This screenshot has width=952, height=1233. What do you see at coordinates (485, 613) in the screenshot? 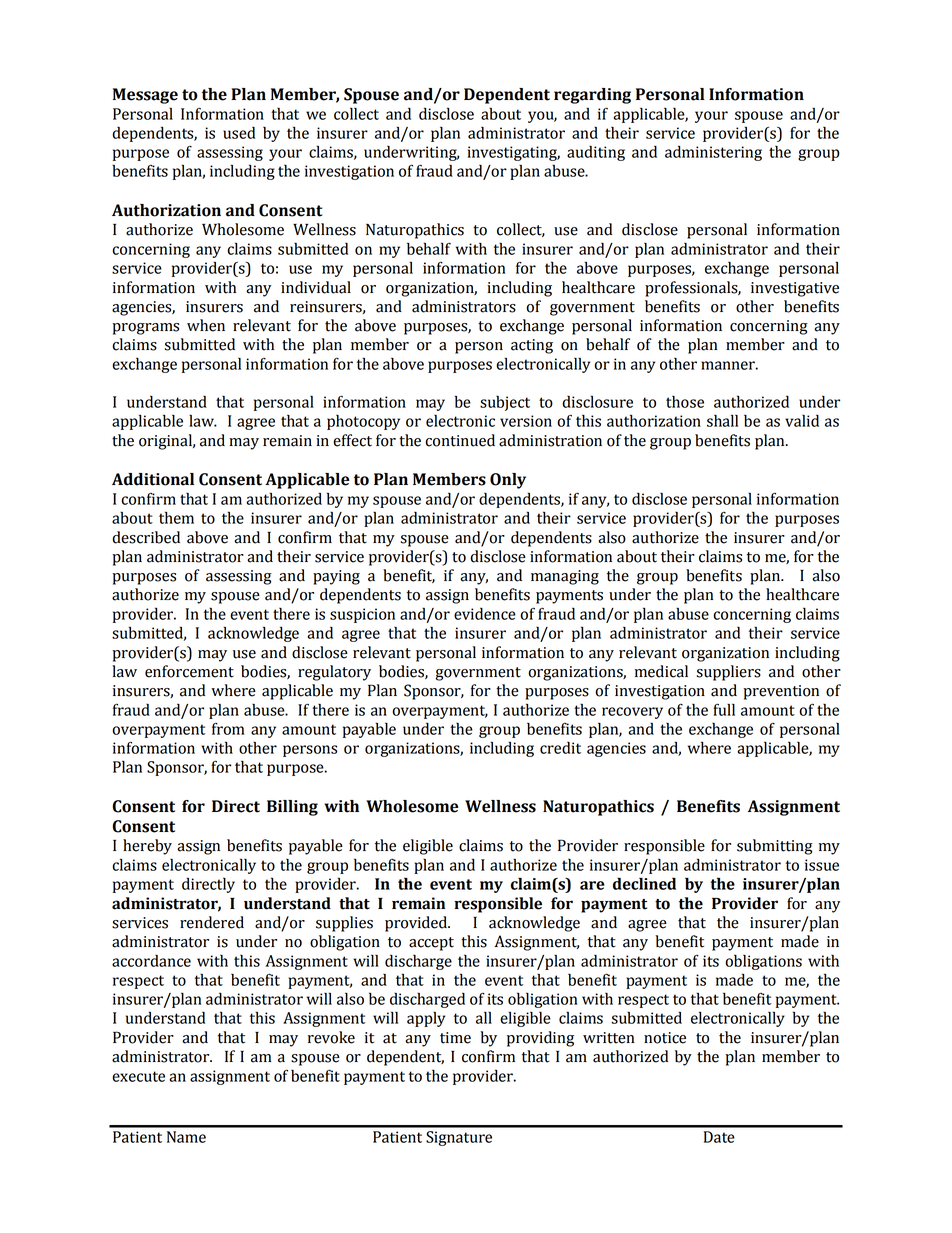
I see `evidence` at bounding box center [485, 613].
